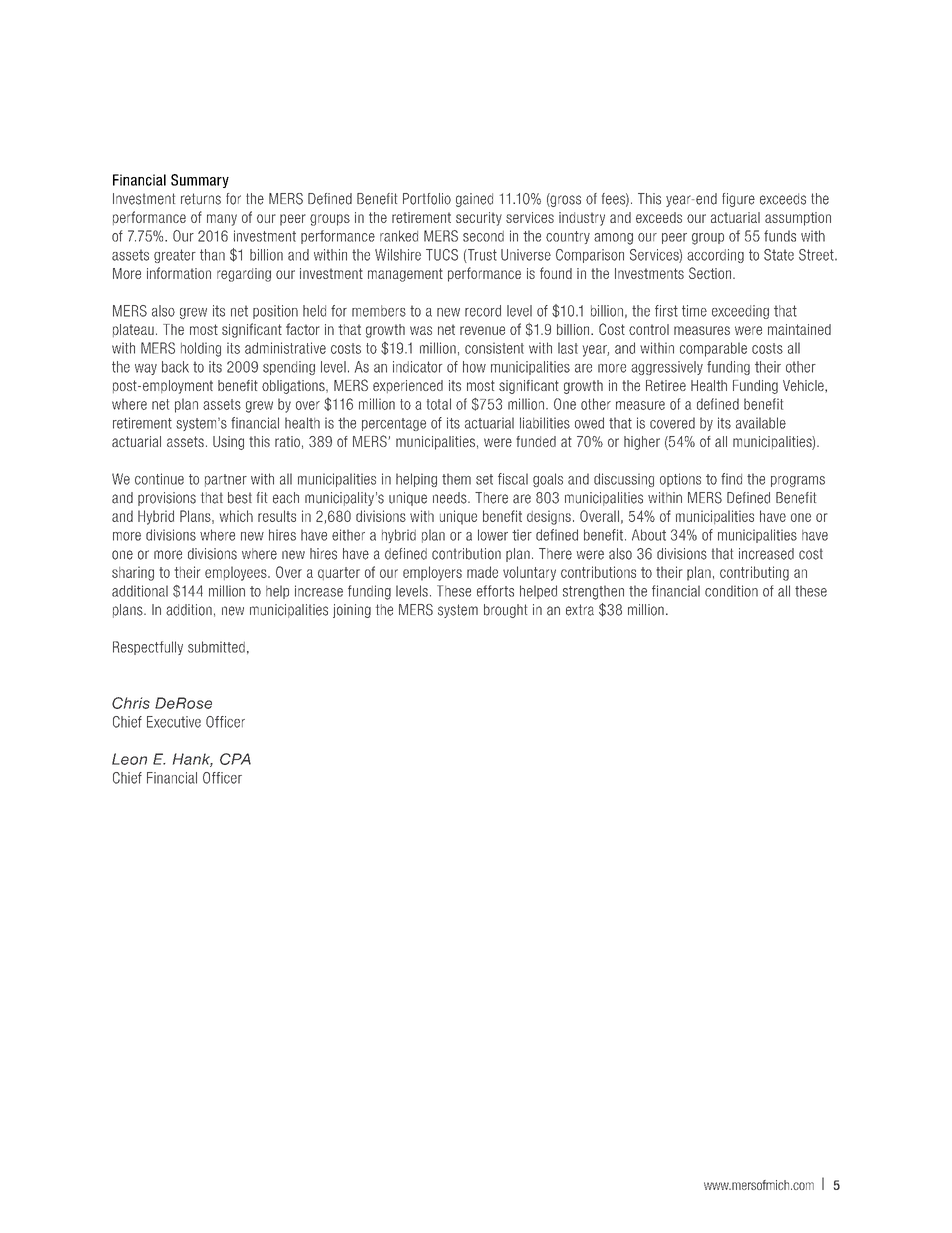 The image size is (952, 1233). I want to click on made, so click(482, 572).
